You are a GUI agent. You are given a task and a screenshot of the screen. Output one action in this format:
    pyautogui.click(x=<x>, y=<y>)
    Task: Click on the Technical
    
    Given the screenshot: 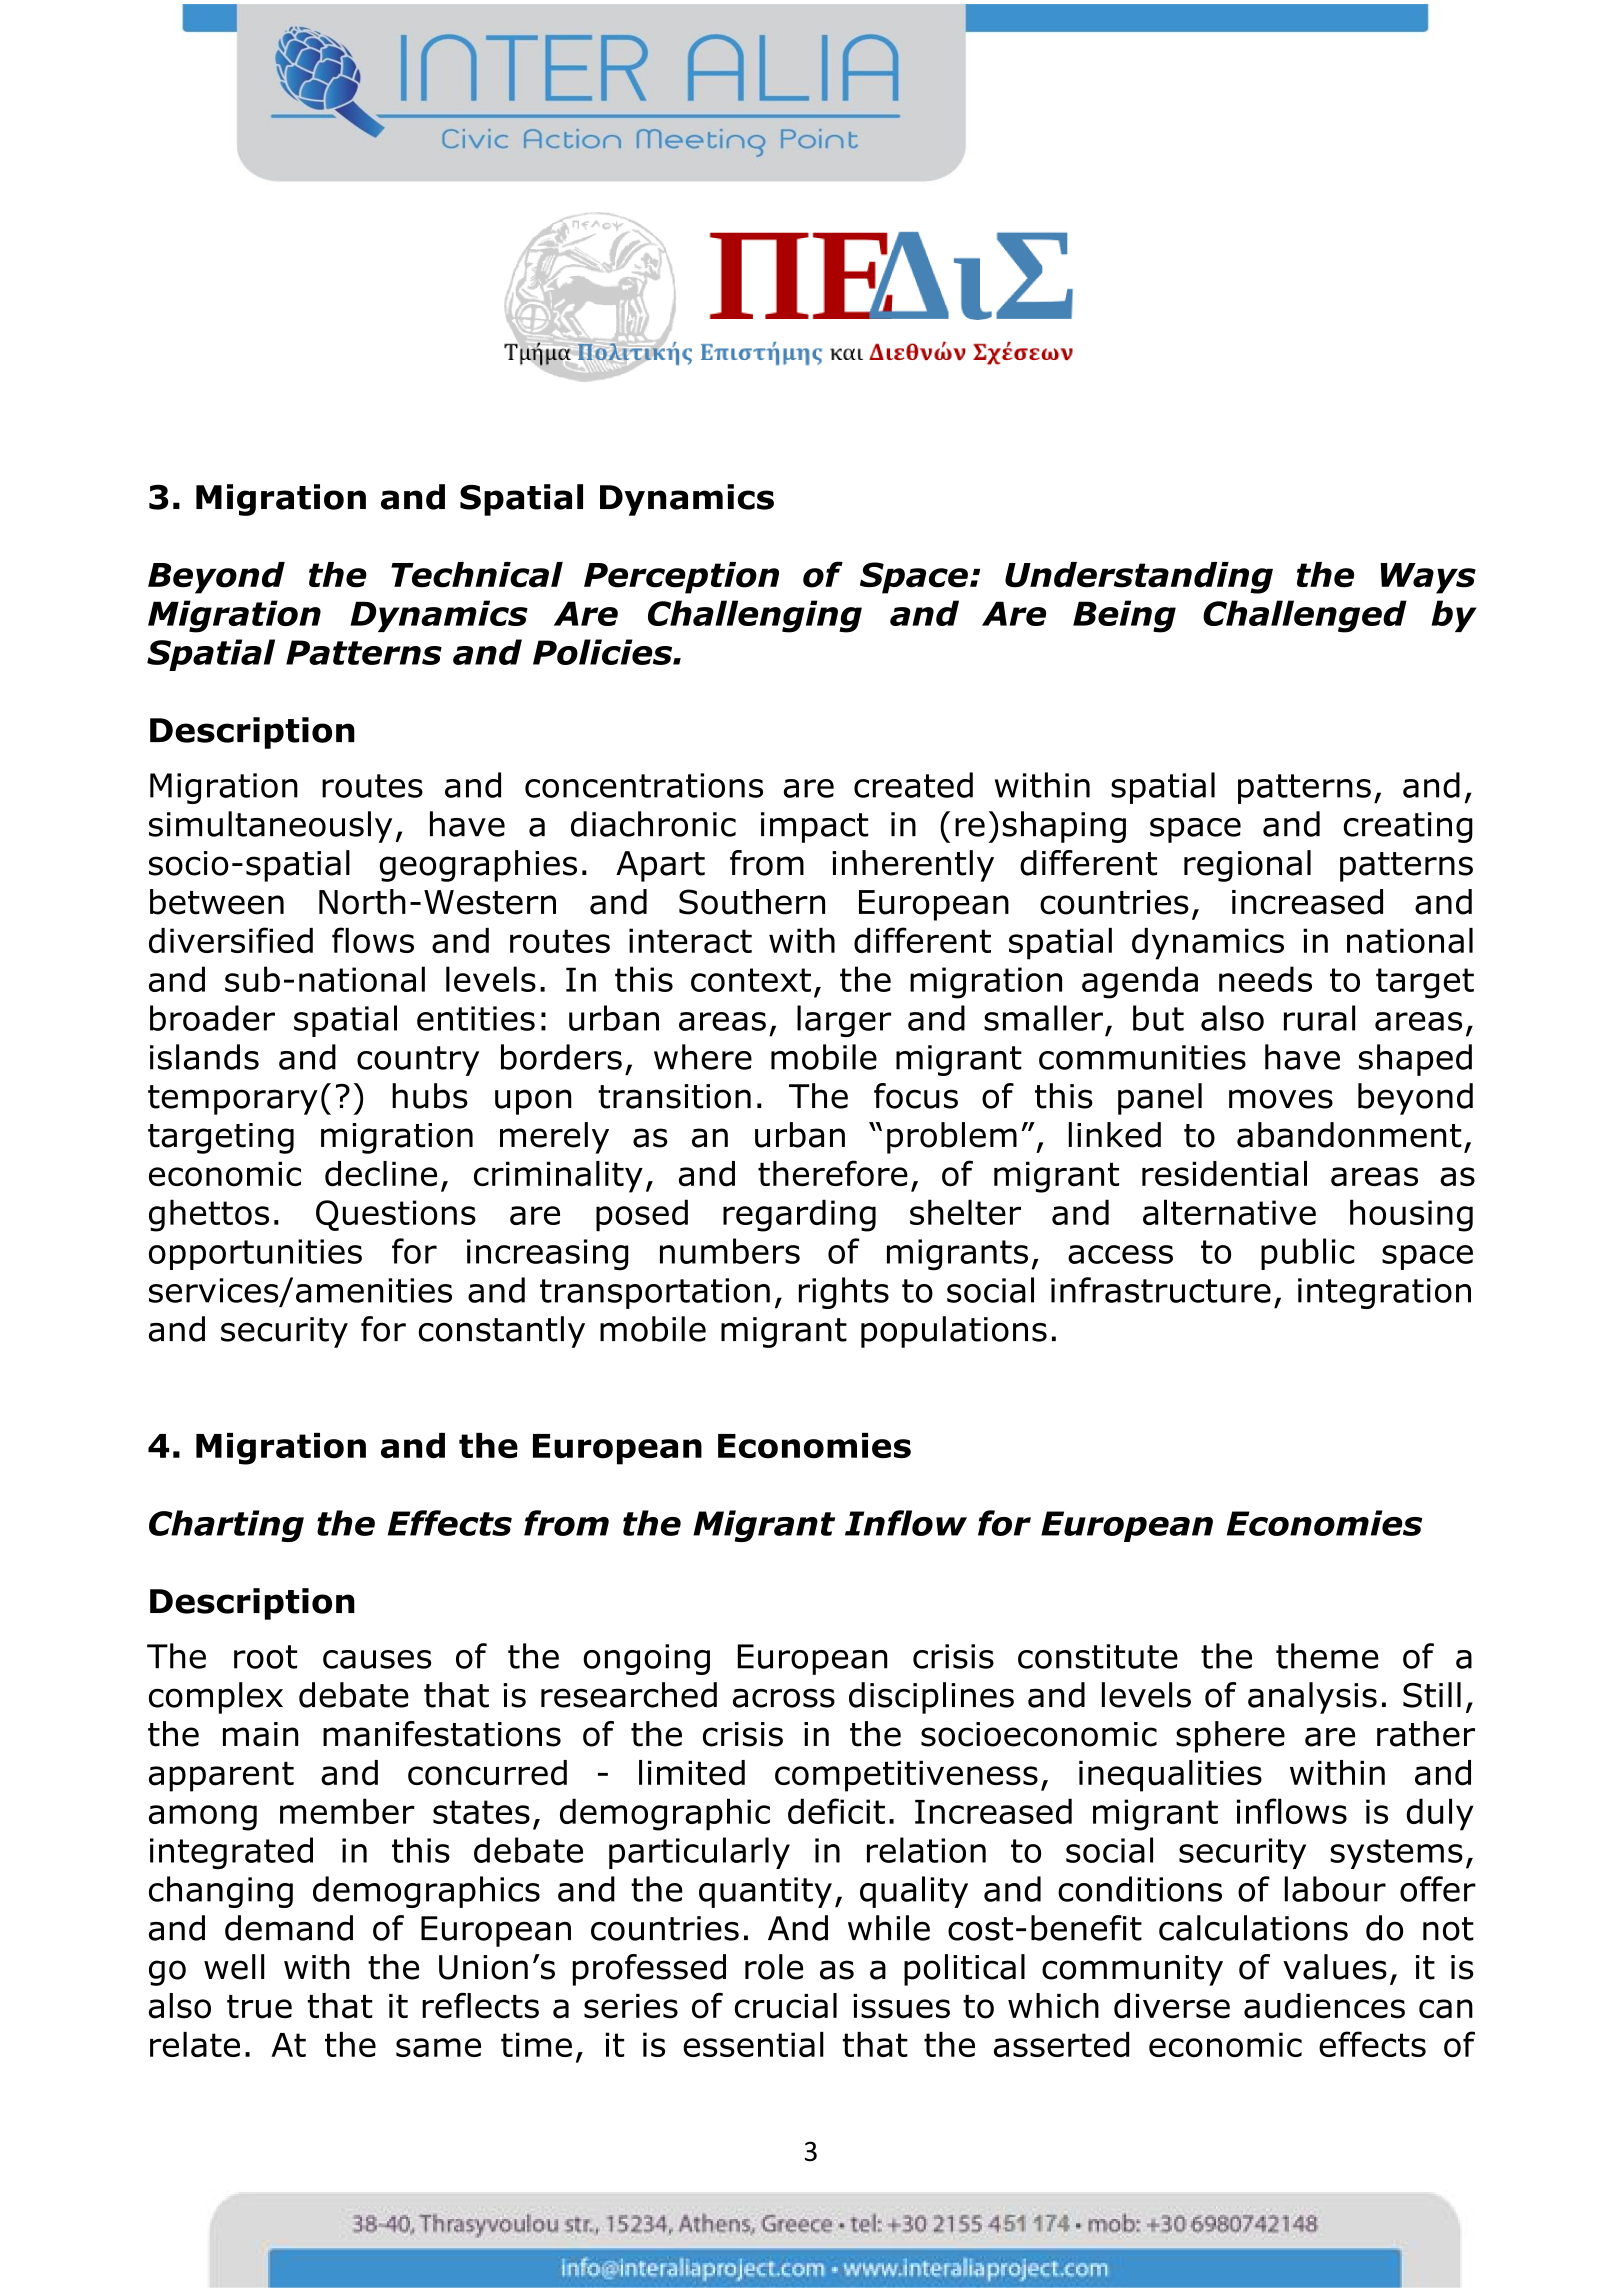 What is the action you would take?
    pyautogui.click(x=477, y=575)
